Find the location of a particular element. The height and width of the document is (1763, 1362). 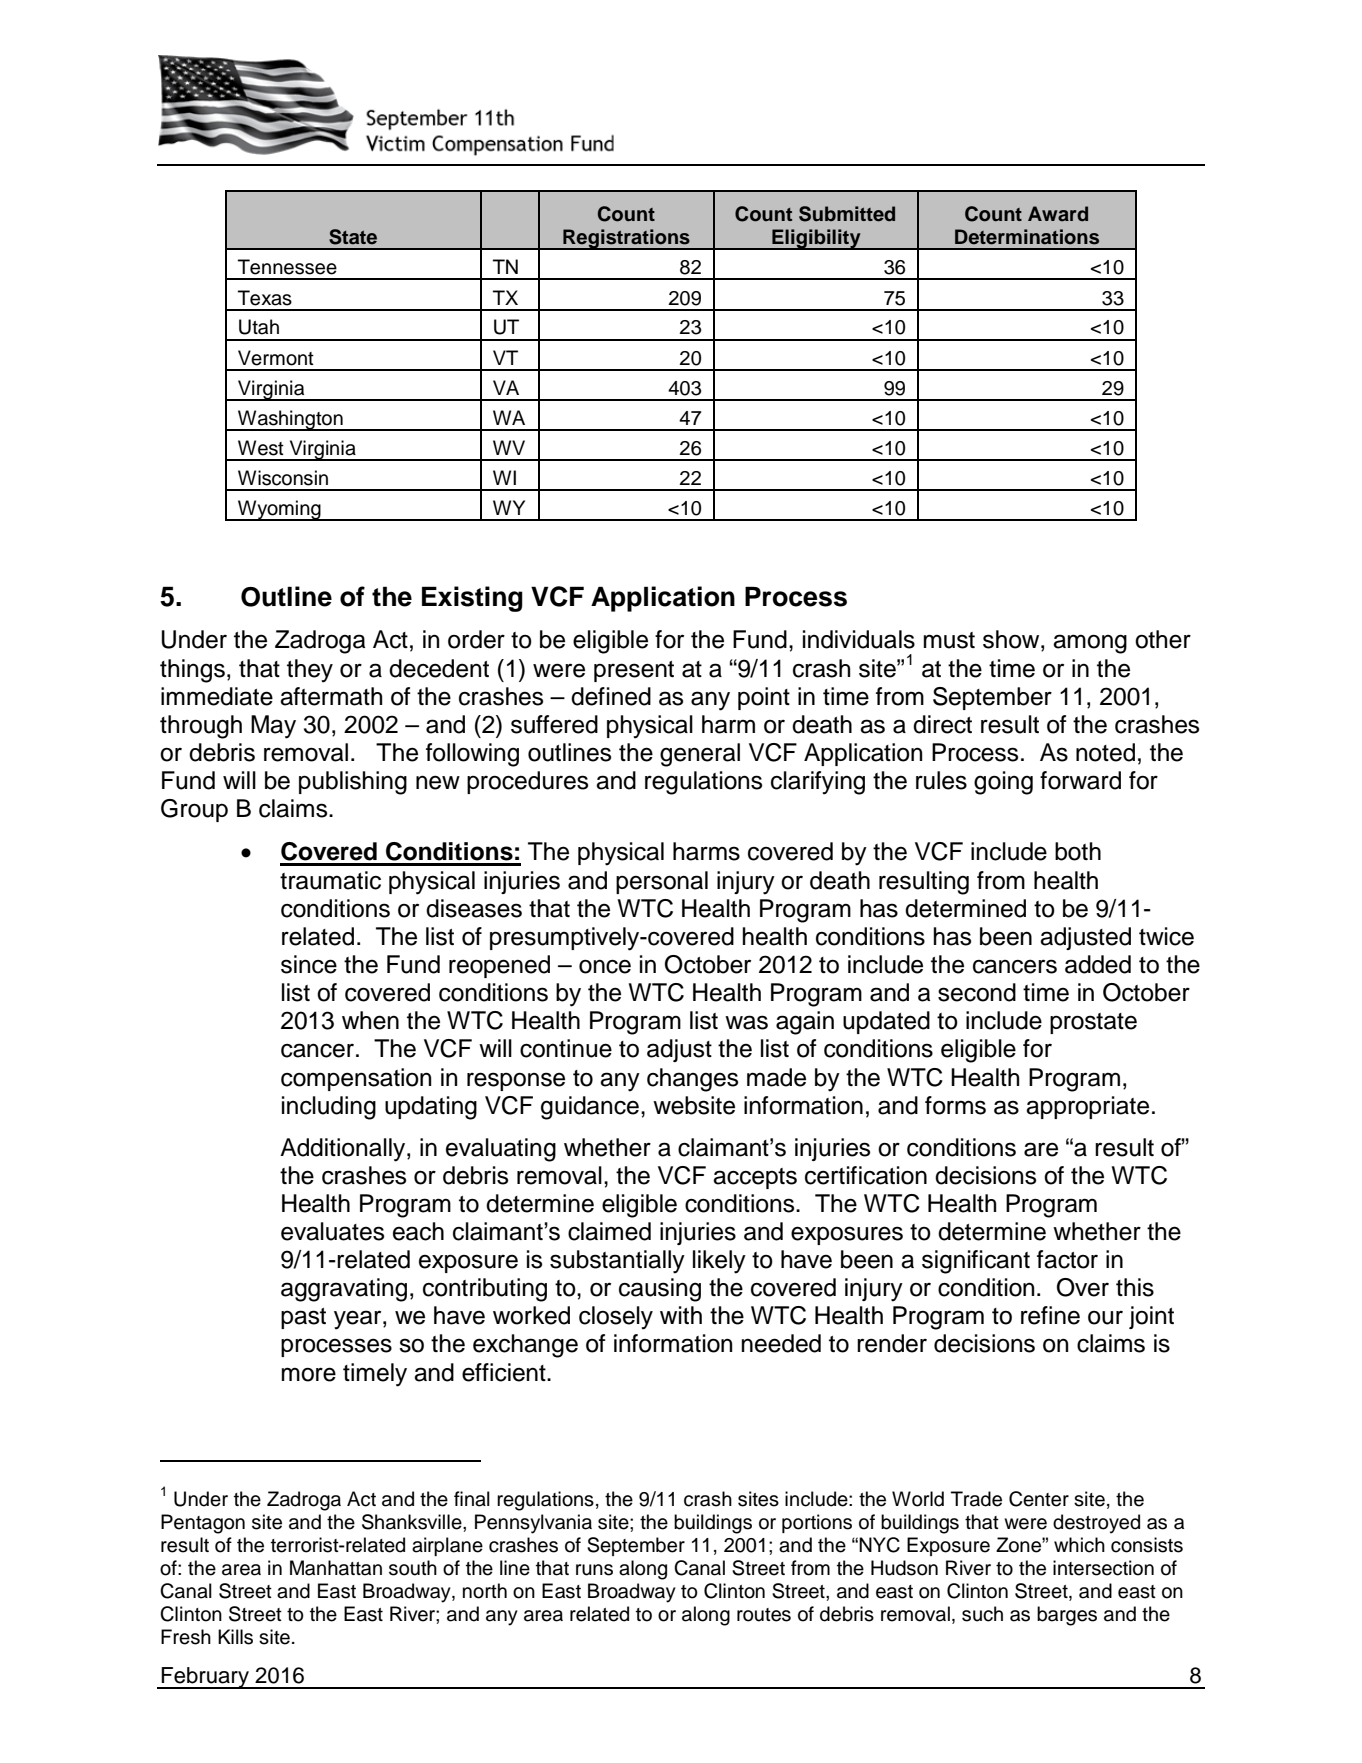

May is located at coordinates (273, 727).
